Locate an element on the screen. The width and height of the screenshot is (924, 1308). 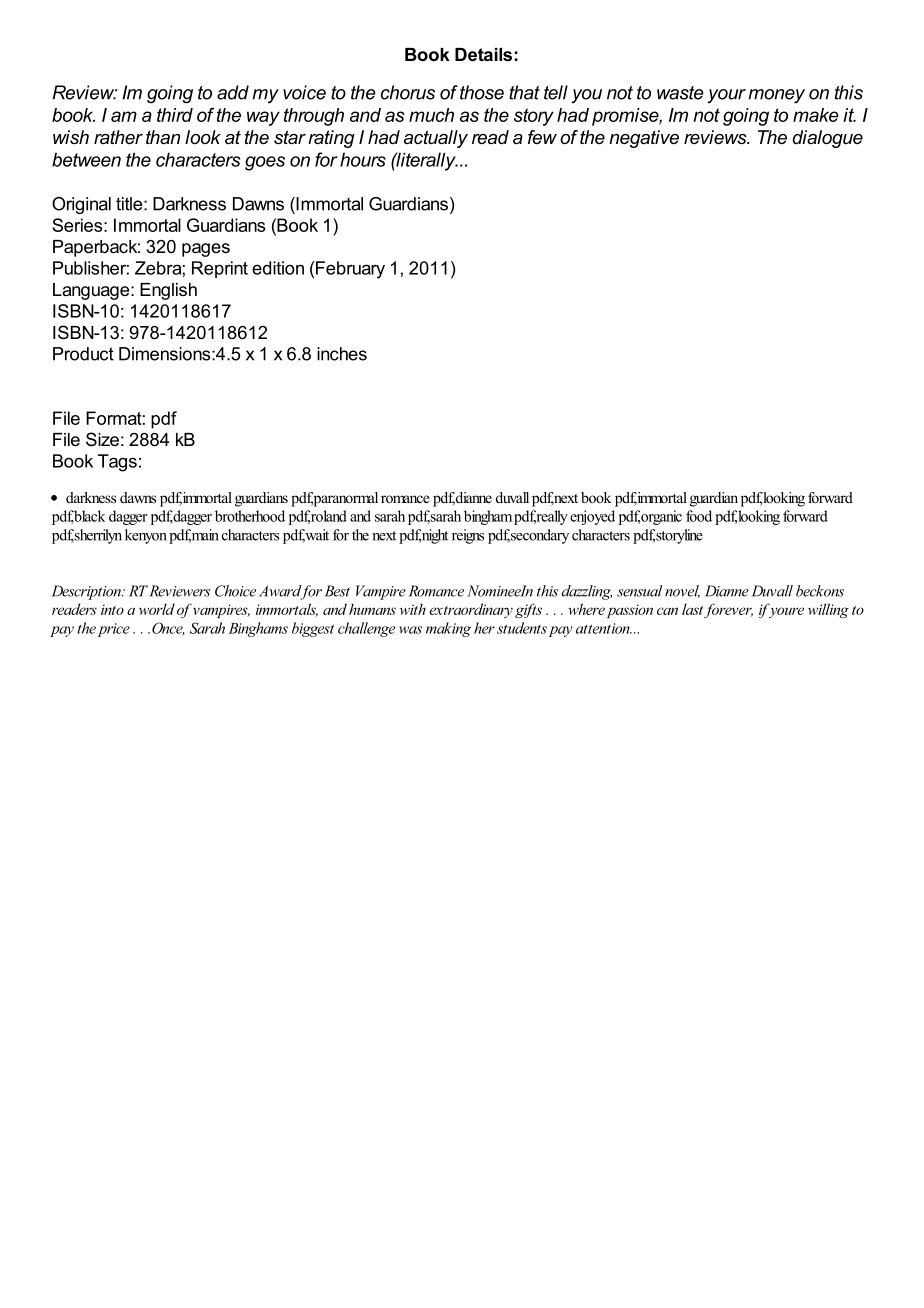
world is located at coordinates (157, 609).
